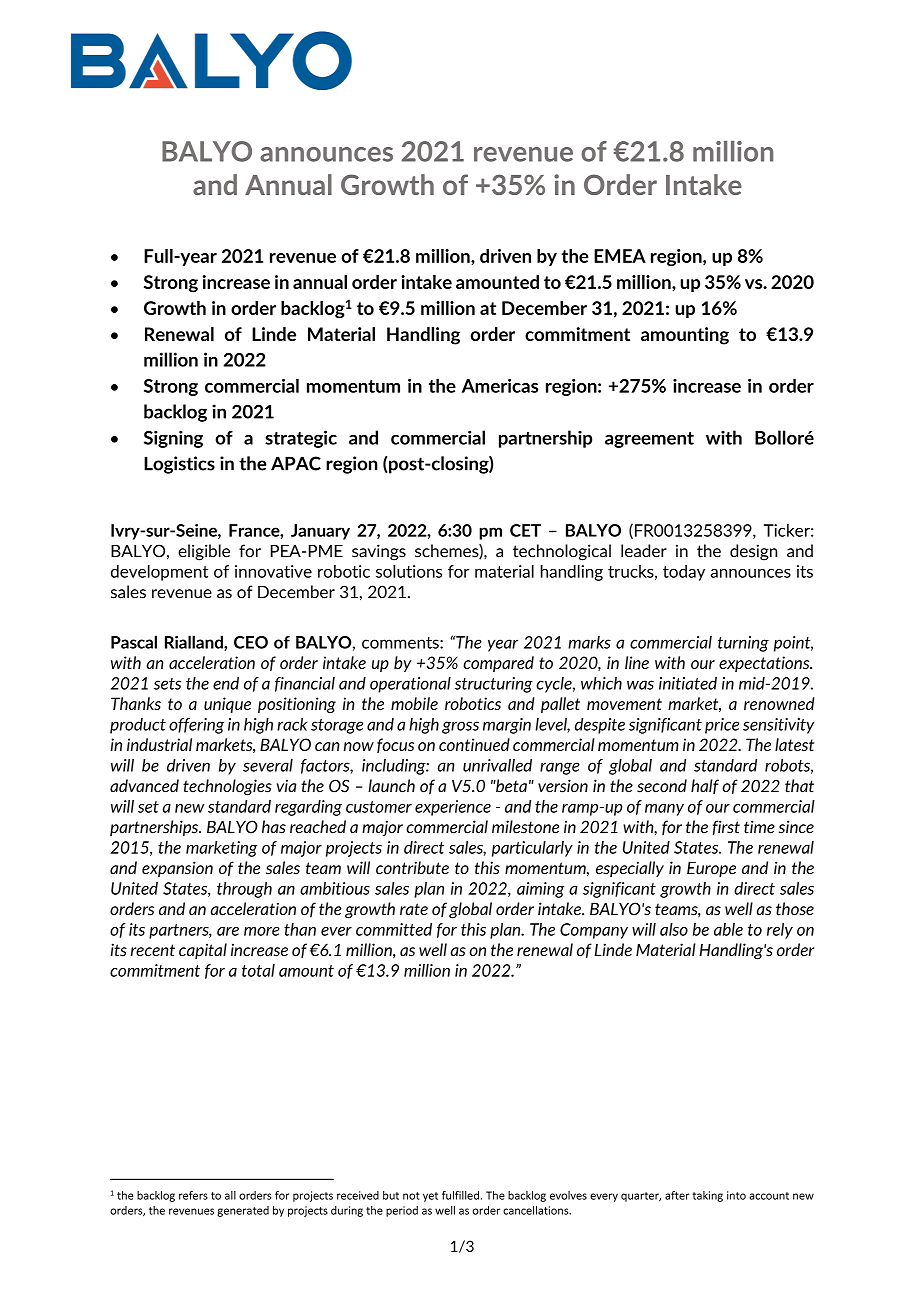 The width and height of the image is (924, 1308). I want to click on Signing, so click(173, 439).
